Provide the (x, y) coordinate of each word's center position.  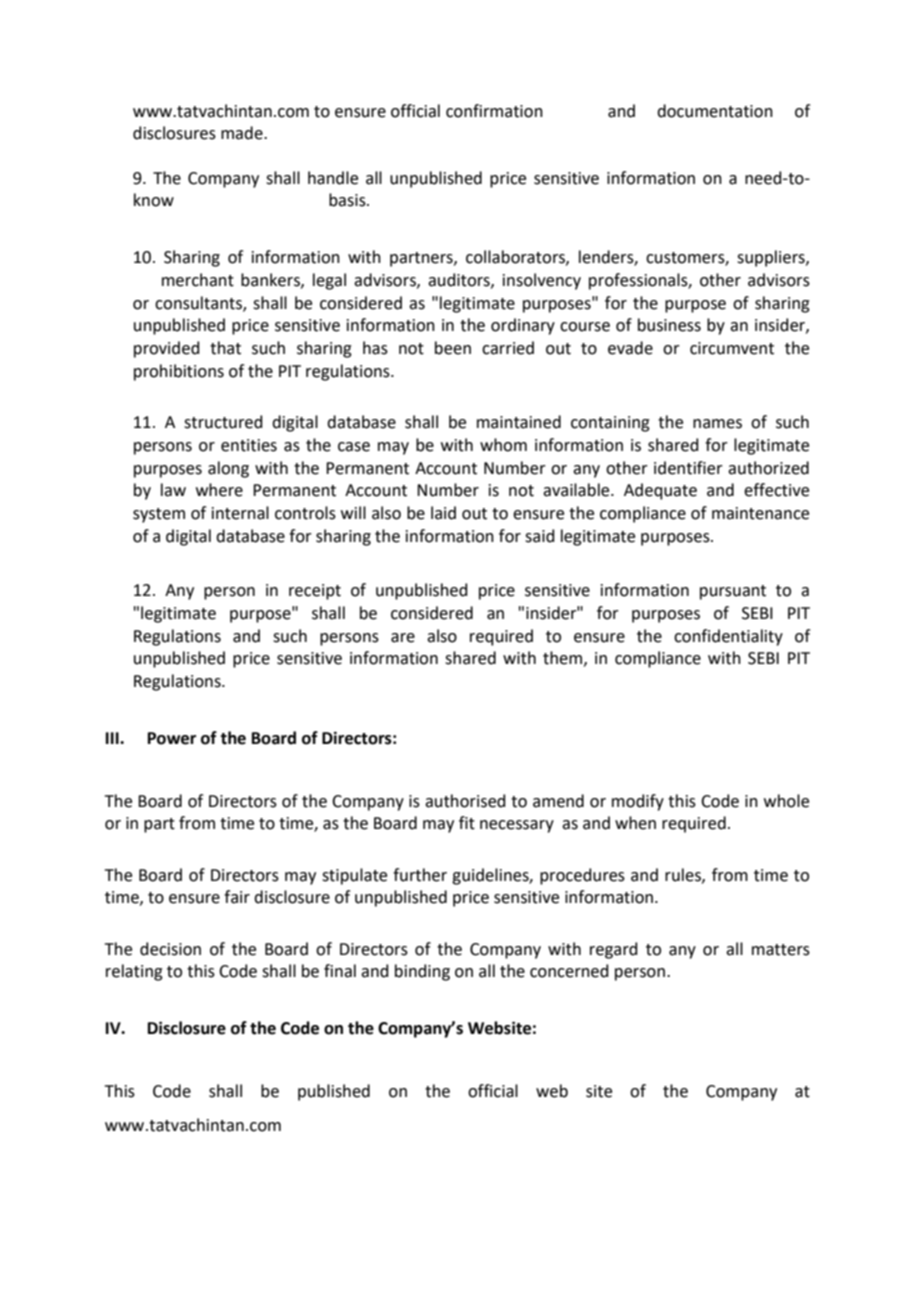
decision (170, 949)
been (453, 348)
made (243, 133)
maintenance (760, 513)
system (159, 515)
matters (781, 950)
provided (167, 349)
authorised (465, 801)
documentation (715, 111)
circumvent (732, 348)
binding (422, 972)
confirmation (494, 111)
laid (443, 513)
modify (638, 802)
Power (172, 738)
